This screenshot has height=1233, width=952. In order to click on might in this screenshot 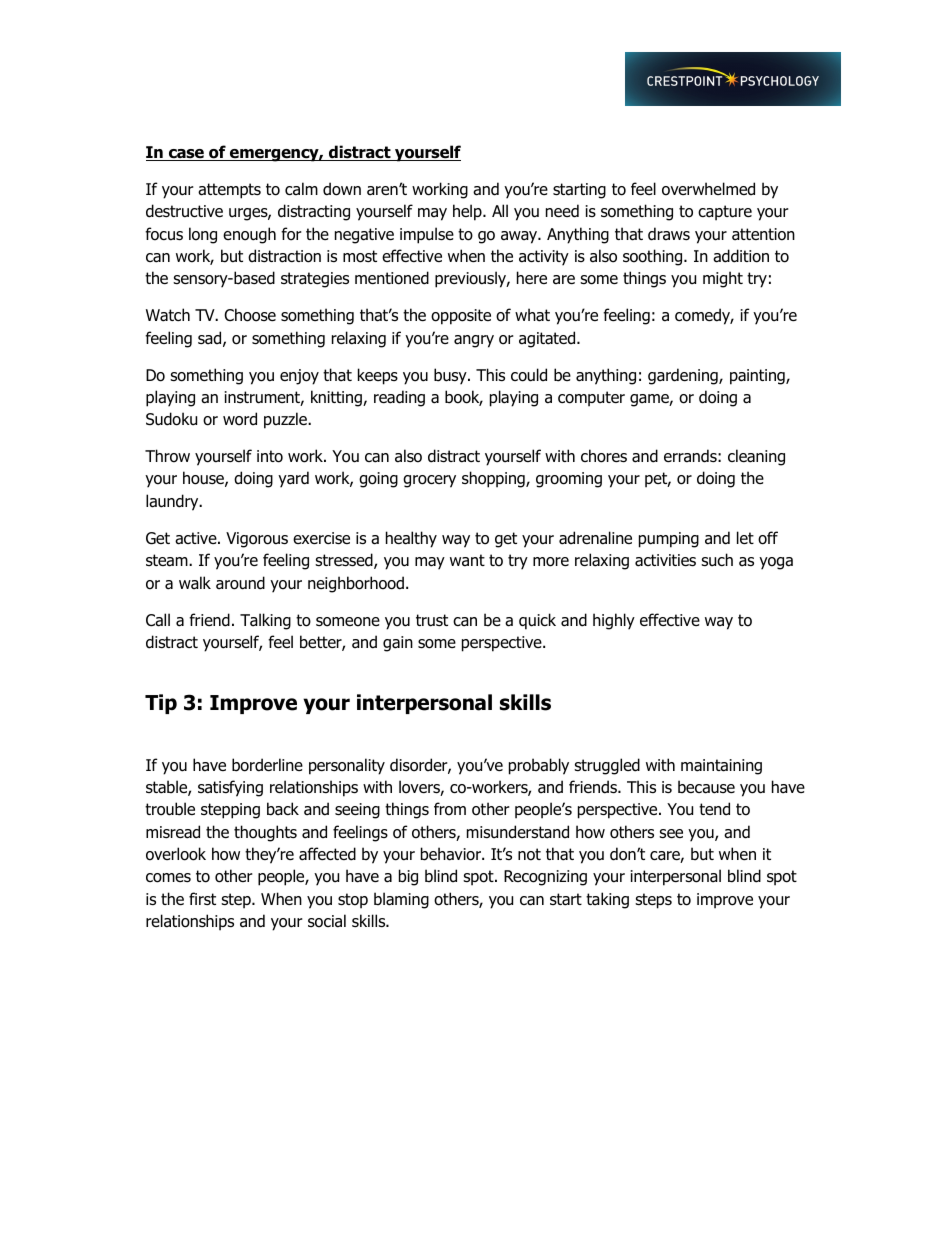, I will do `click(723, 279)`.
